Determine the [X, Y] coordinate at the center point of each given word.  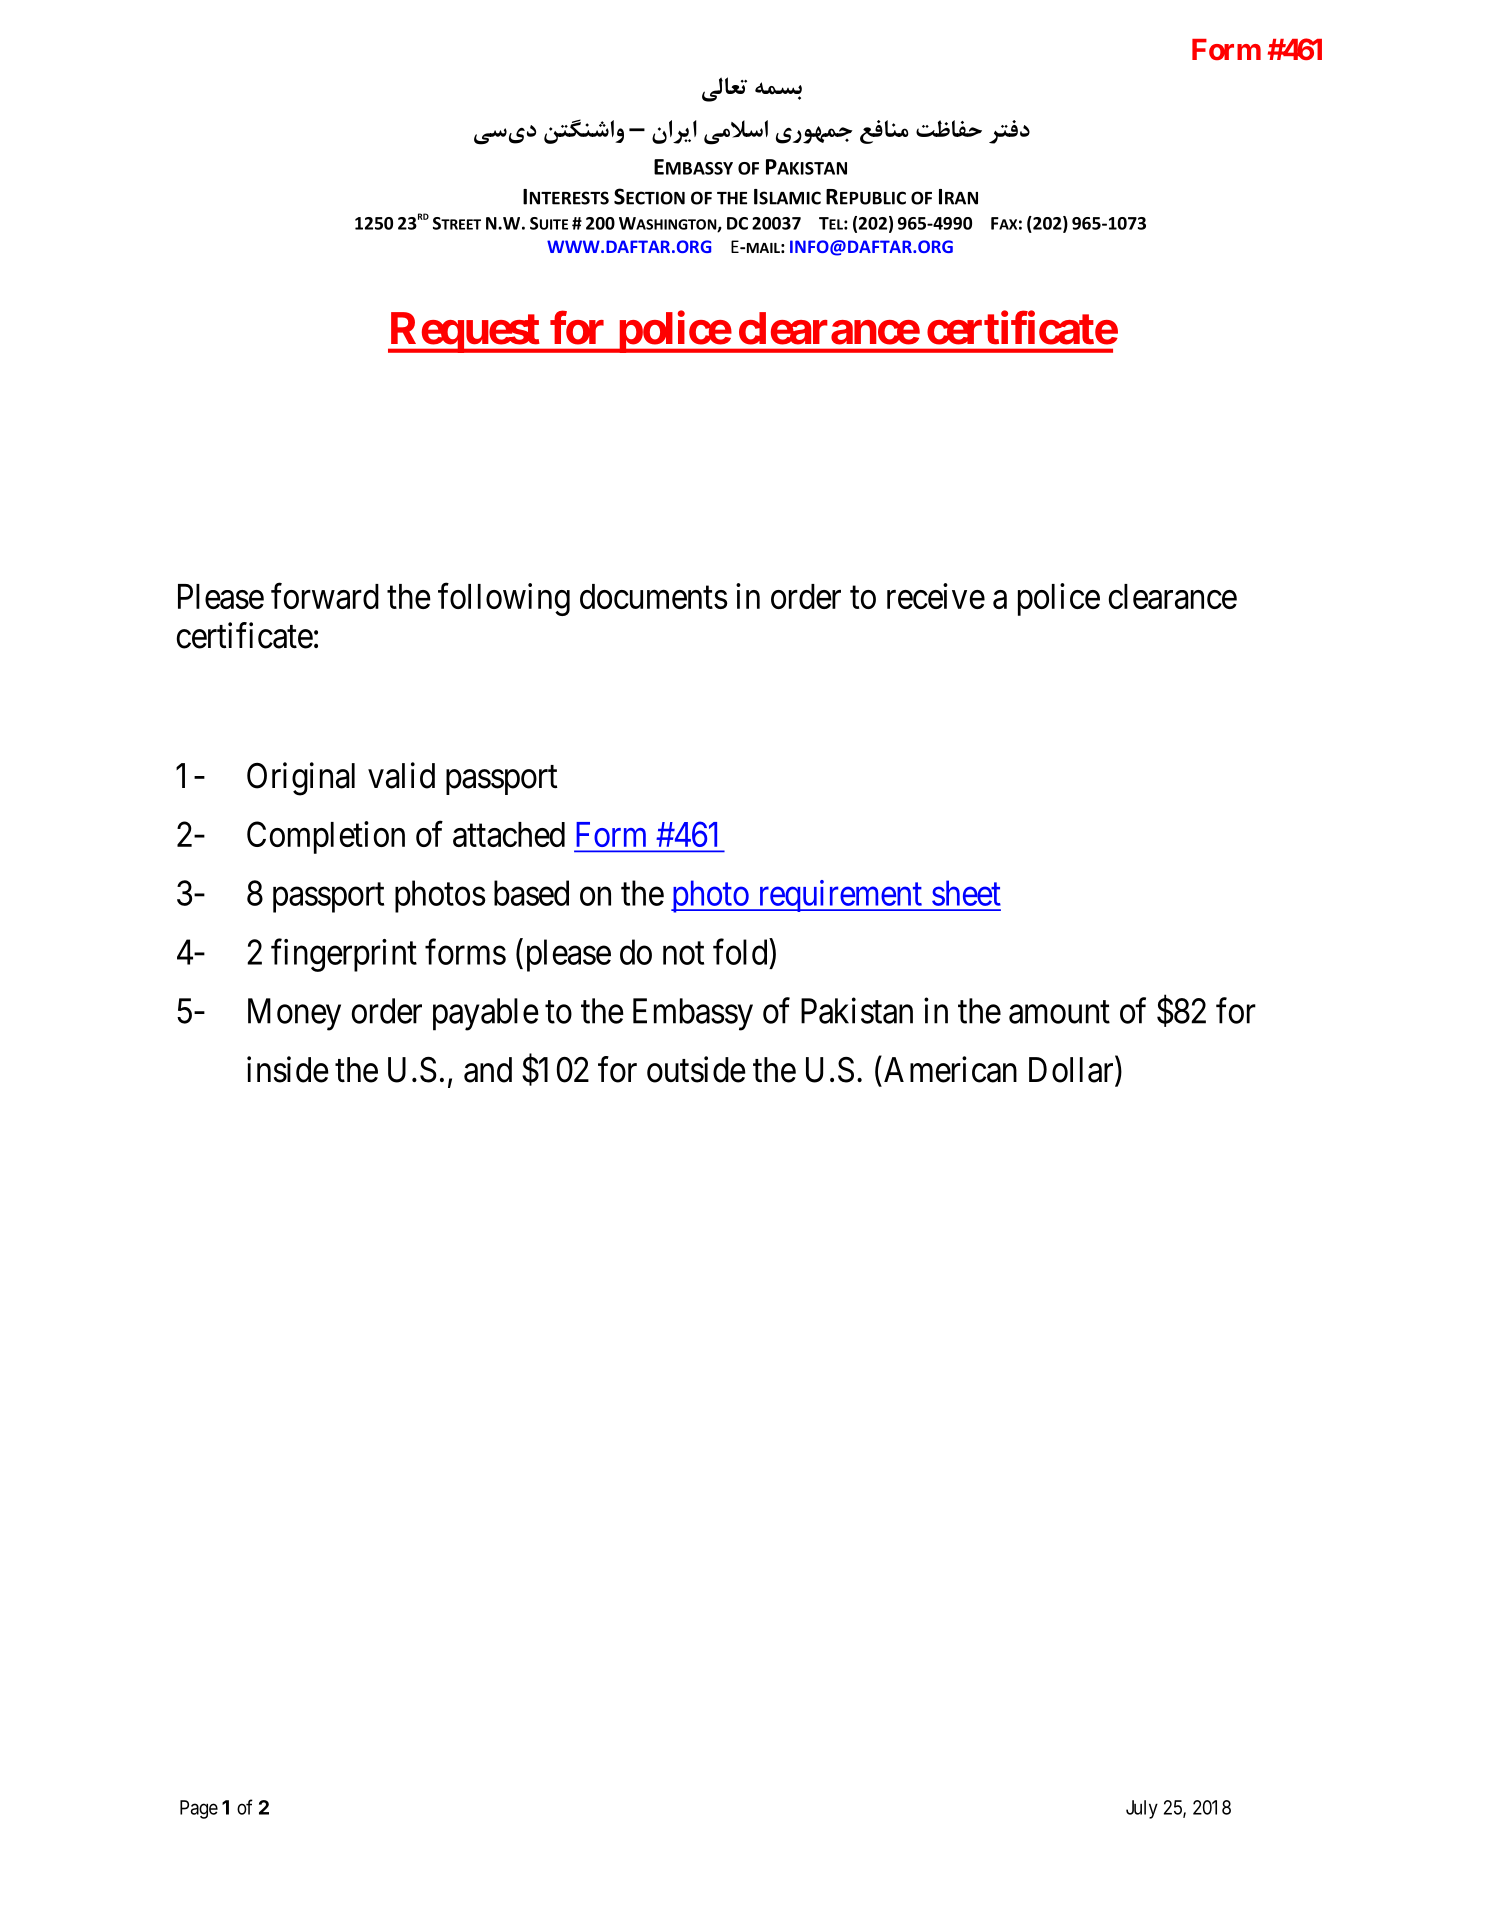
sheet [966, 893]
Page [199, 1809]
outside [696, 1069]
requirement [839, 896]
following [504, 599]
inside [288, 1069]
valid [401, 775]
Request [464, 332]
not [683, 953]
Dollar [1072, 1070]
